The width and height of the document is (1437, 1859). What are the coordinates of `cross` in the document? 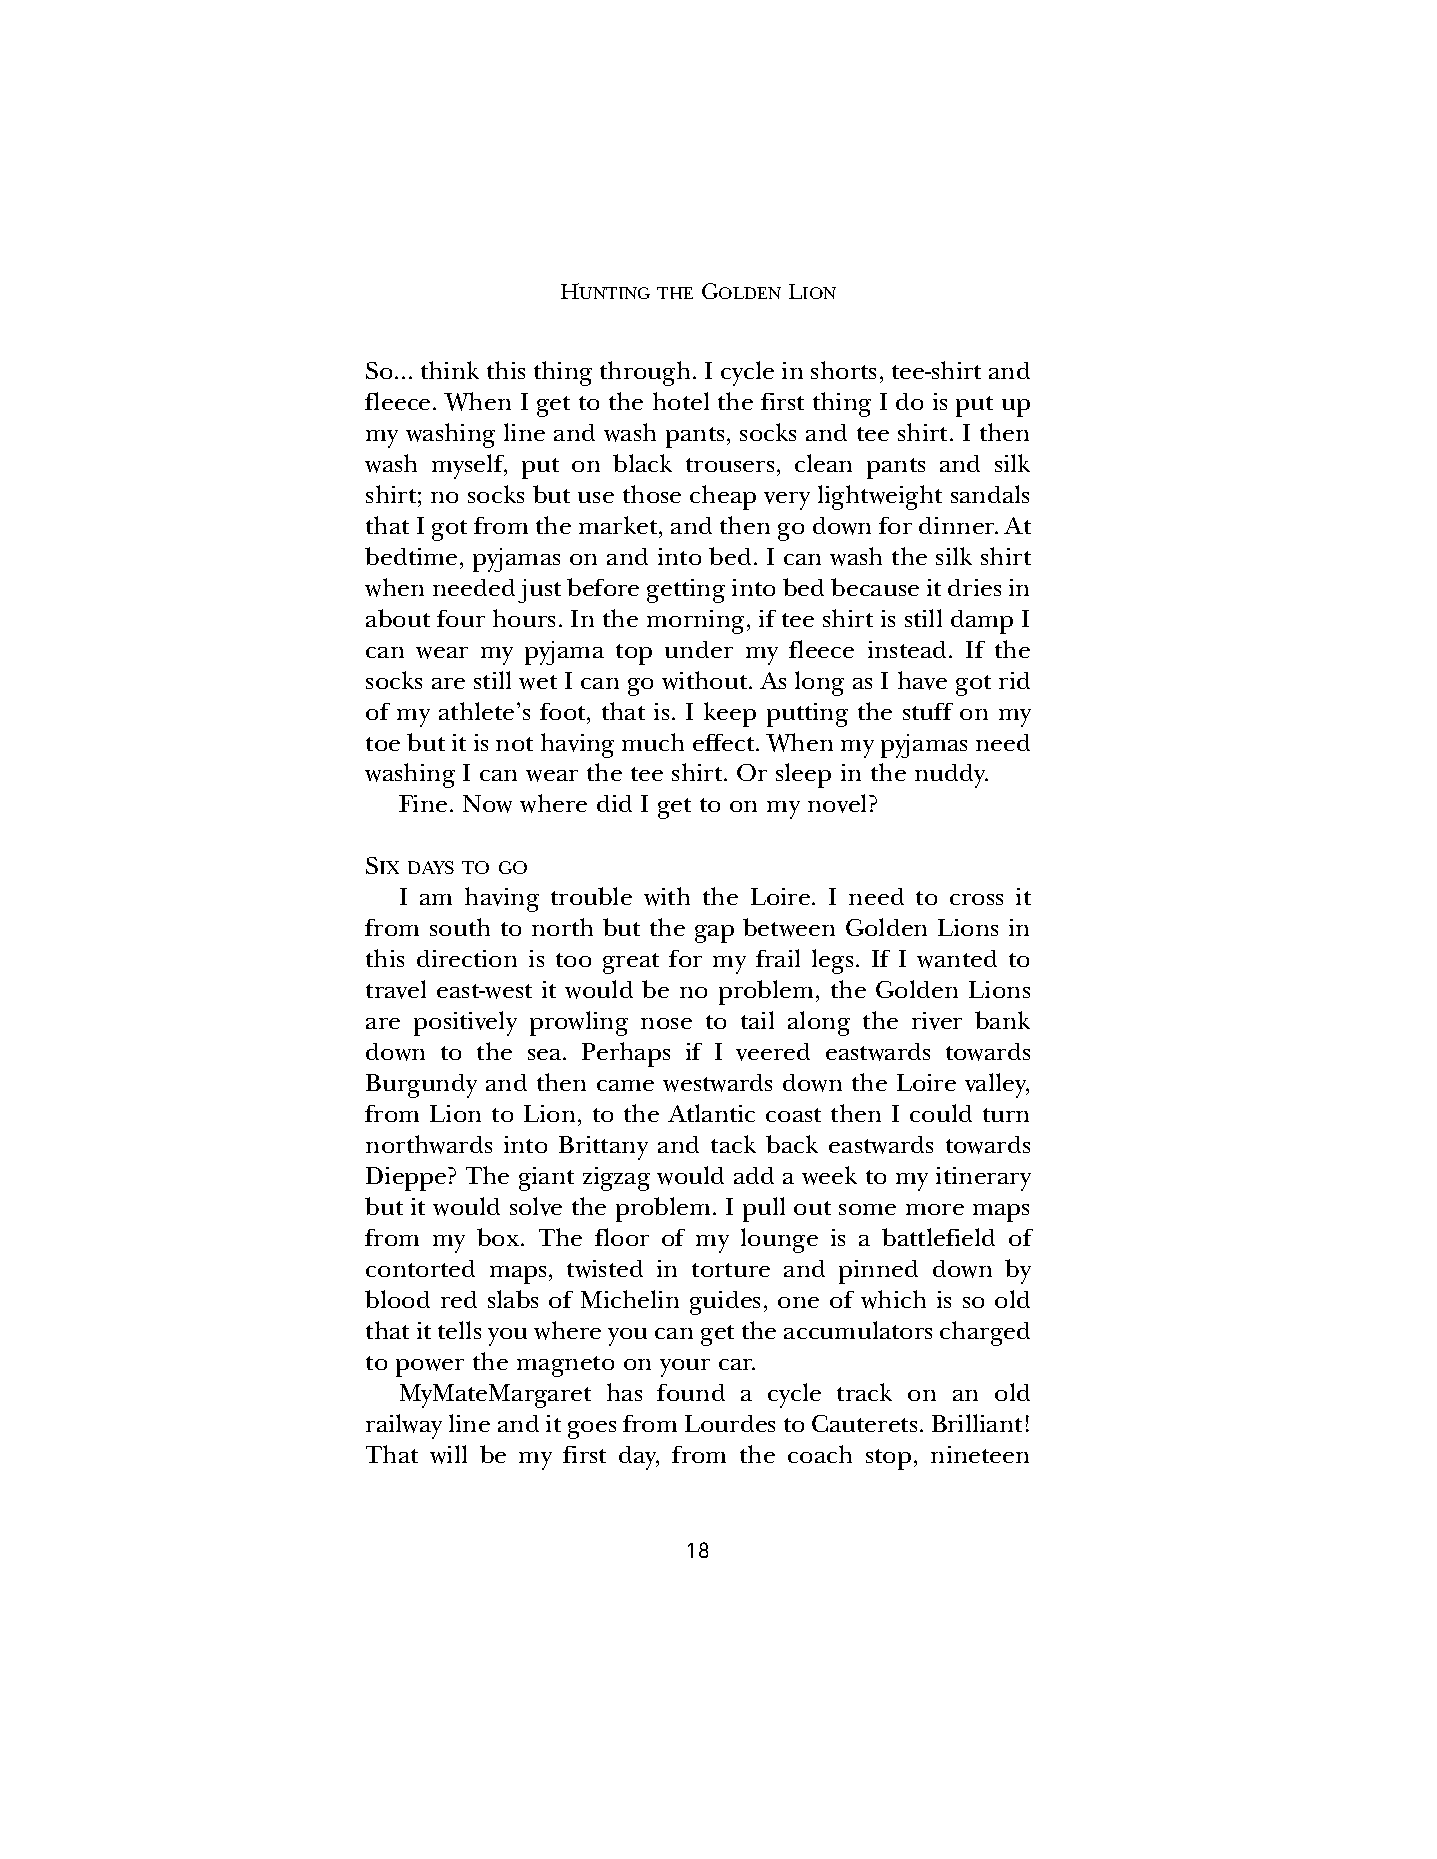 It's located at (976, 899).
